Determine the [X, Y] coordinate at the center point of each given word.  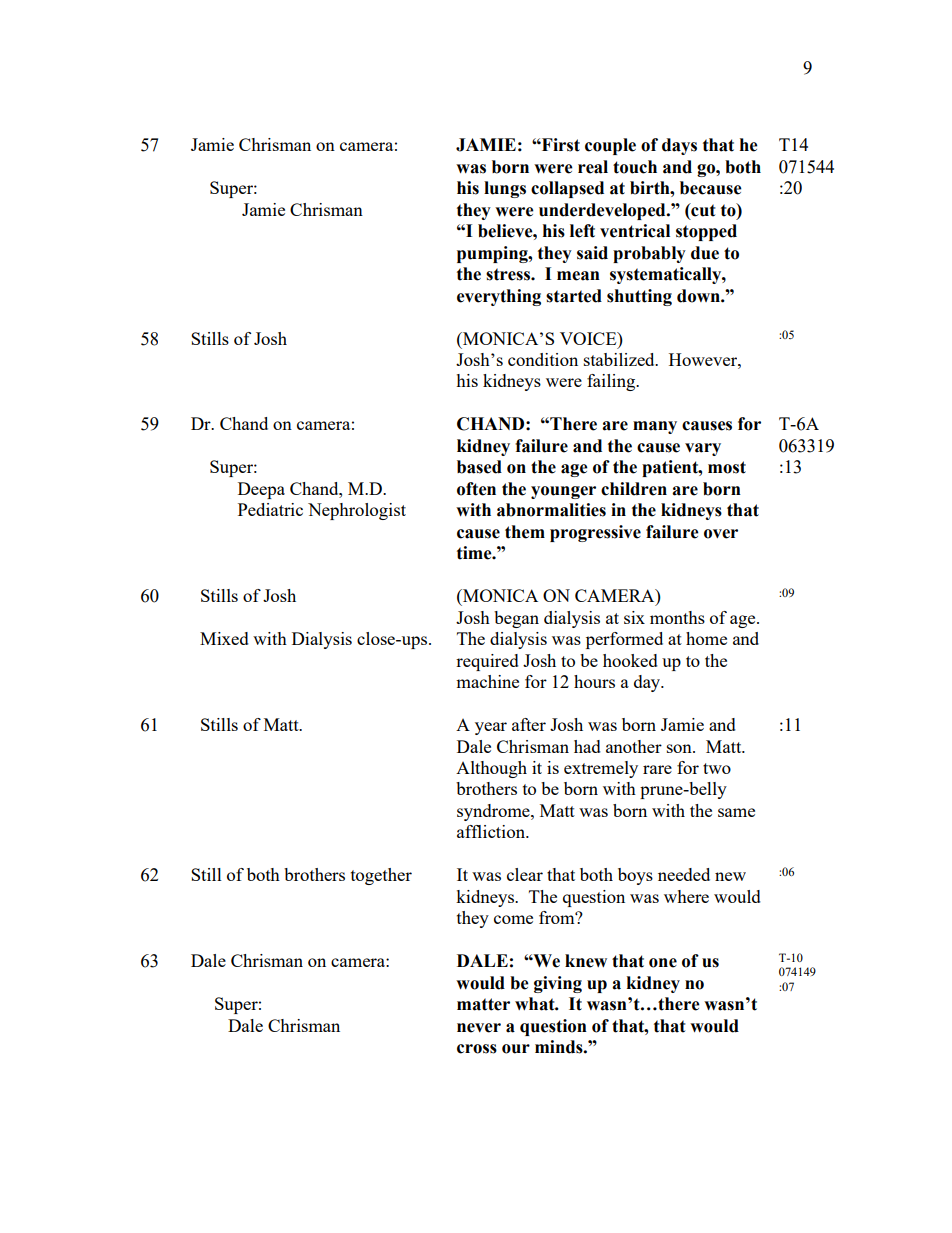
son [680, 748]
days [679, 146]
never [479, 1028]
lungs [505, 189]
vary [703, 449]
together [381, 876]
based [479, 467]
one [663, 963]
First [560, 145]
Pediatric [270, 509]
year [491, 728]
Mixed [224, 638]
